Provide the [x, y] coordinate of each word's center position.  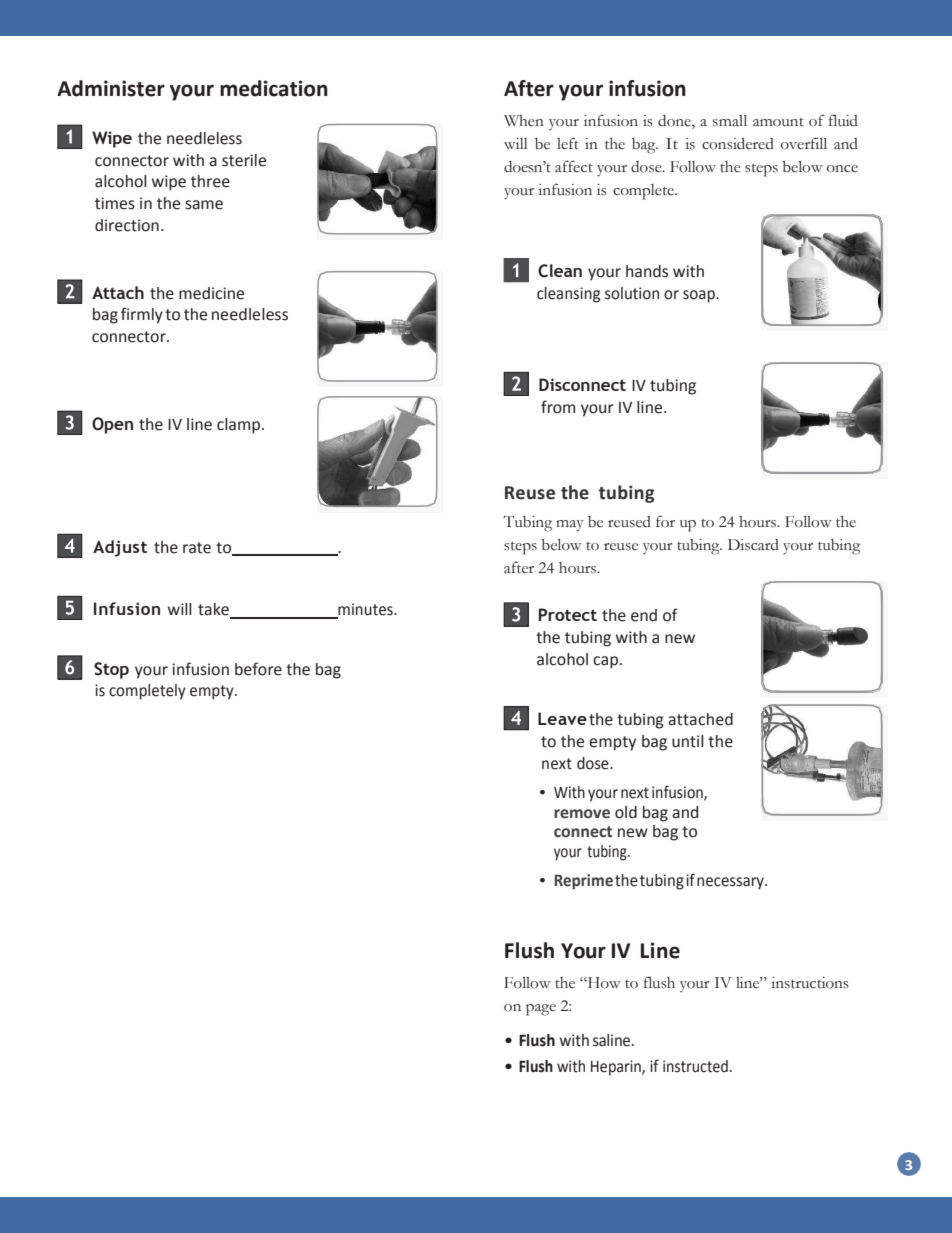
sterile [244, 160]
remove [582, 814]
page [541, 1010]
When [524, 121]
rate [197, 548]
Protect [568, 614]
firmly [142, 315]
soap [700, 296]
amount [778, 122]
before [258, 669]
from [558, 407]
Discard [753, 545]
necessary [731, 883]
